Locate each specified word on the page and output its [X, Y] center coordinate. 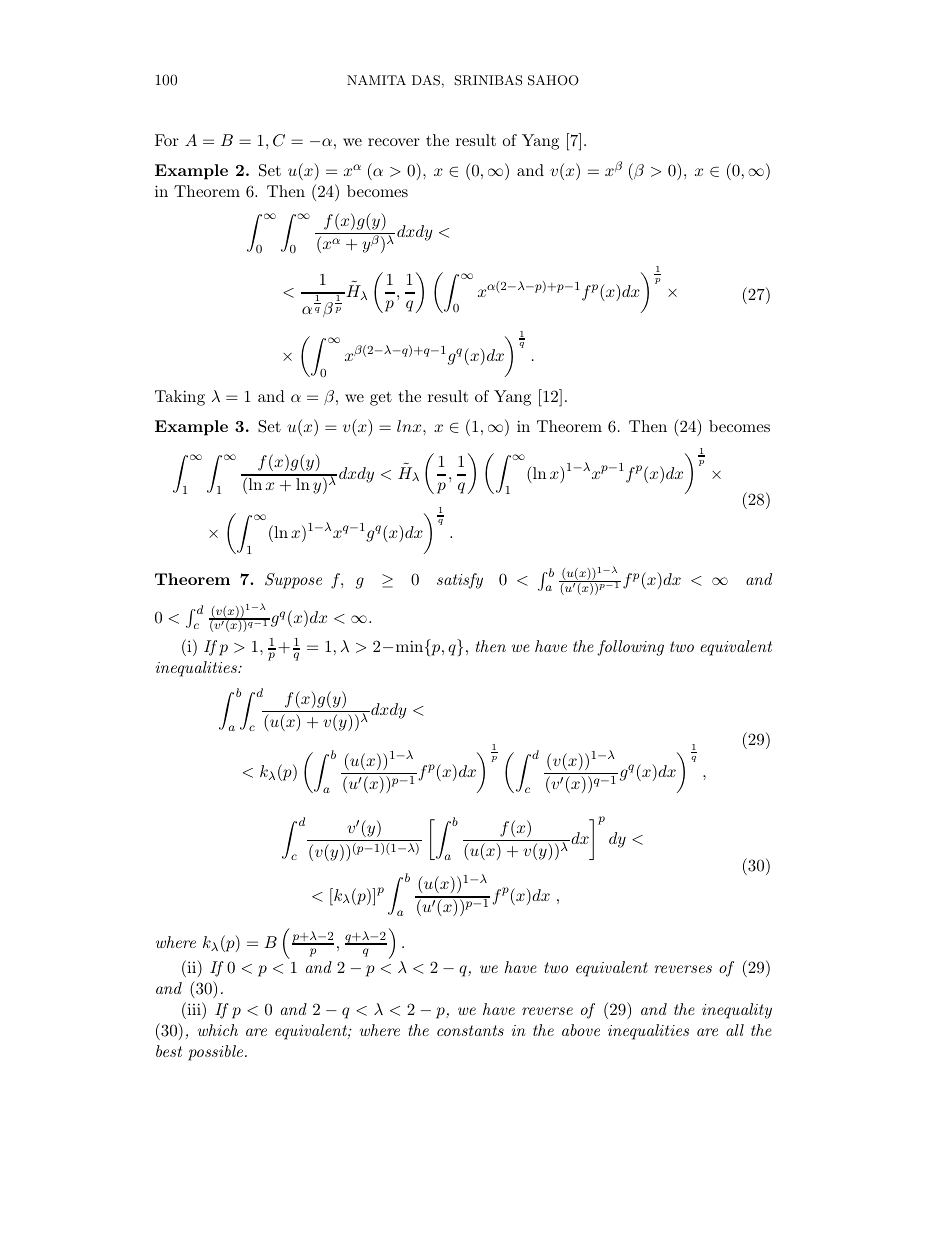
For [167, 140]
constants [470, 1030]
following [630, 648]
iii [194, 1008]
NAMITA [376, 80]
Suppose [293, 581]
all [735, 1030]
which [218, 1030]
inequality [737, 1011]
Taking [180, 398]
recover [394, 142]
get [381, 398]
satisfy [460, 581]
